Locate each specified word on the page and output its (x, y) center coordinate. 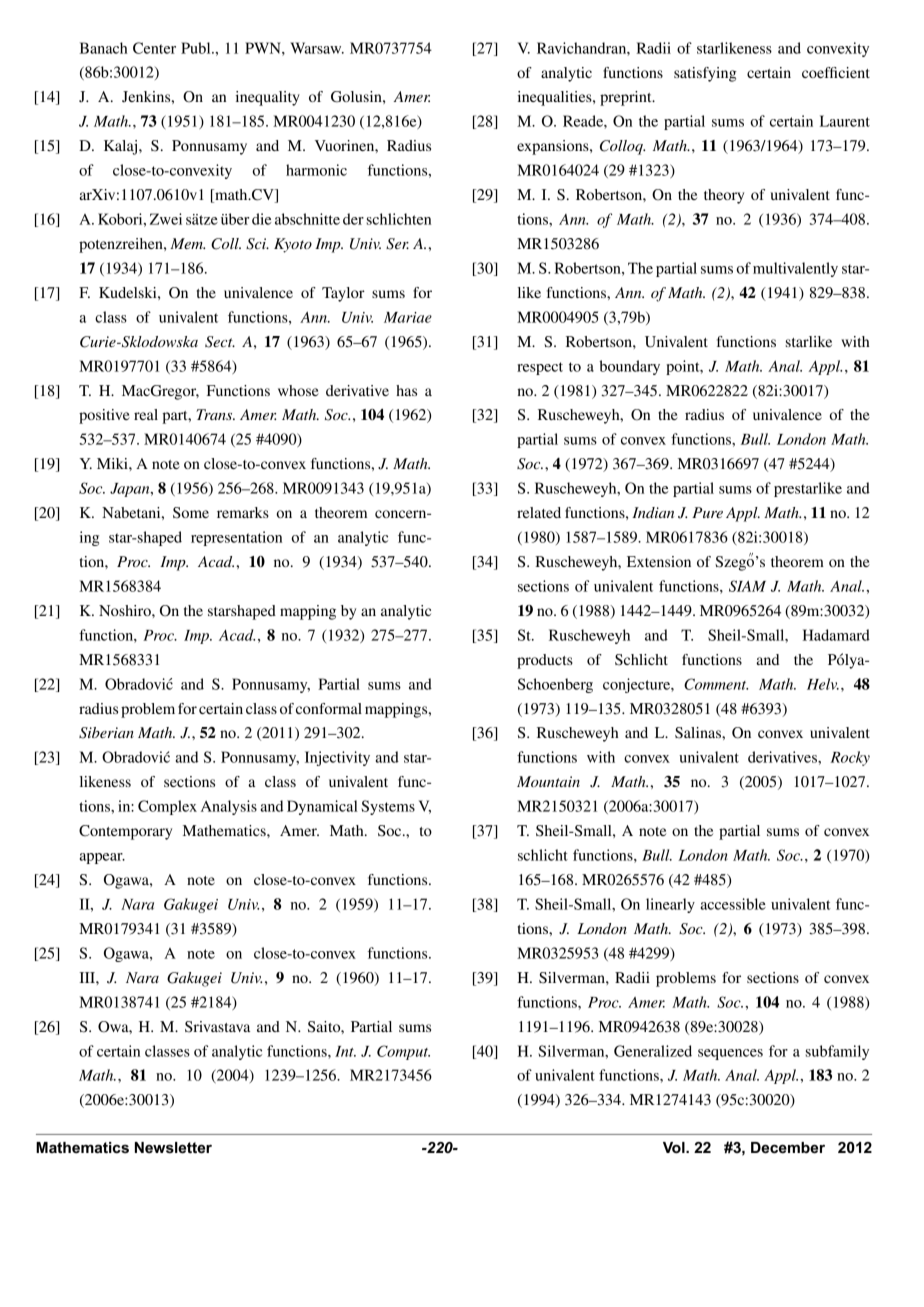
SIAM (747, 586)
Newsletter (173, 1148)
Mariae (408, 317)
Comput (403, 1052)
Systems (388, 807)
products (545, 661)
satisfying (705, 74)
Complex (167, 807)
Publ (197, 48)
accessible (733, 904)
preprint (627, 98)
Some (191, 513)
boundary (629, 367)
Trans (215, 414)
